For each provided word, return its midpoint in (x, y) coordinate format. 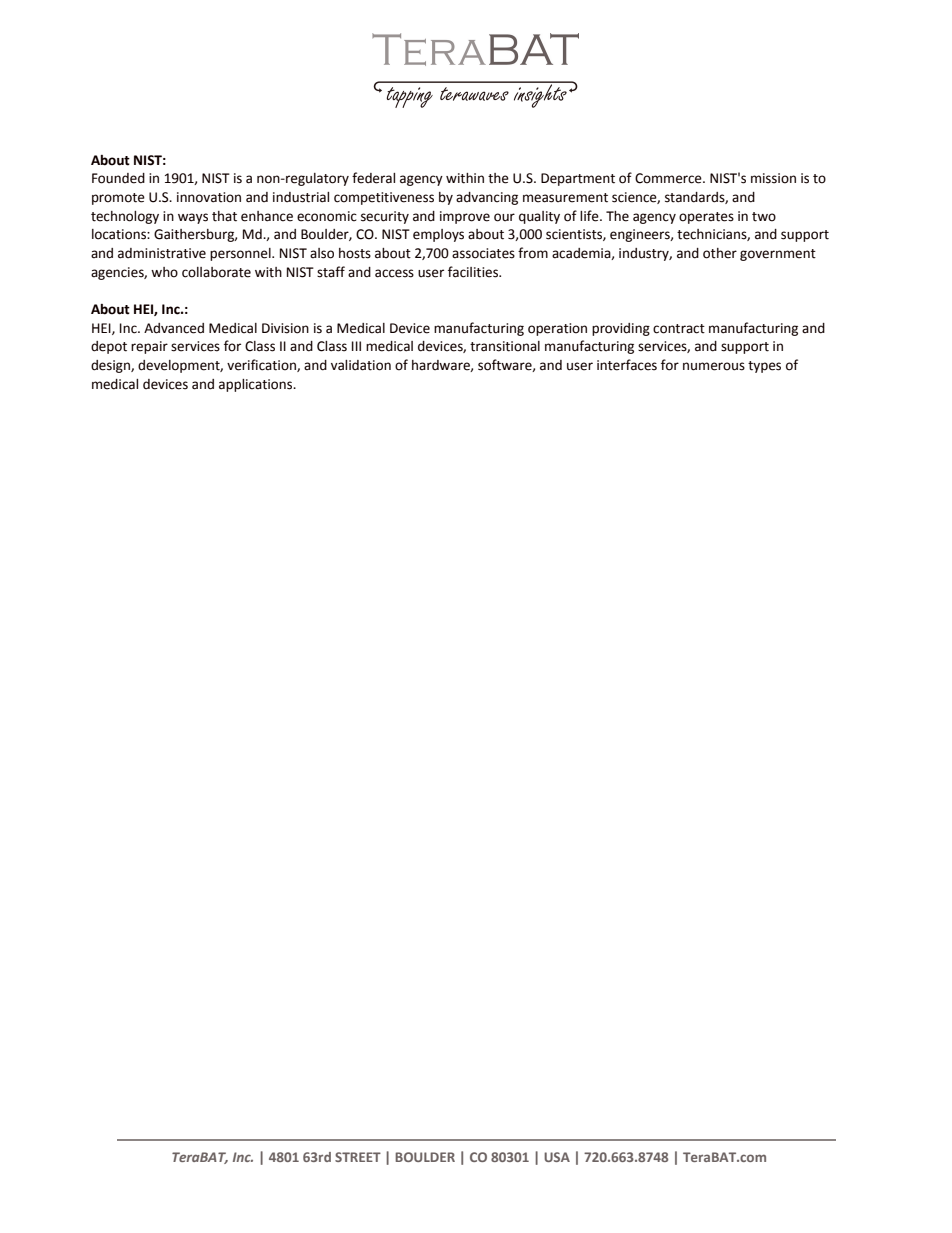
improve (465, 217)
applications (257, 385)
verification (262, 365)
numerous (714, 366)
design (111, 366)
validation (361, 365)
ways (193, 218)
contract (679, 329)
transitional (505, 346)
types (764, 367)
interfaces (627, 365)
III (356, 346)
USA (557, 1157)
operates (706, 218)
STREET (358, 1157)
